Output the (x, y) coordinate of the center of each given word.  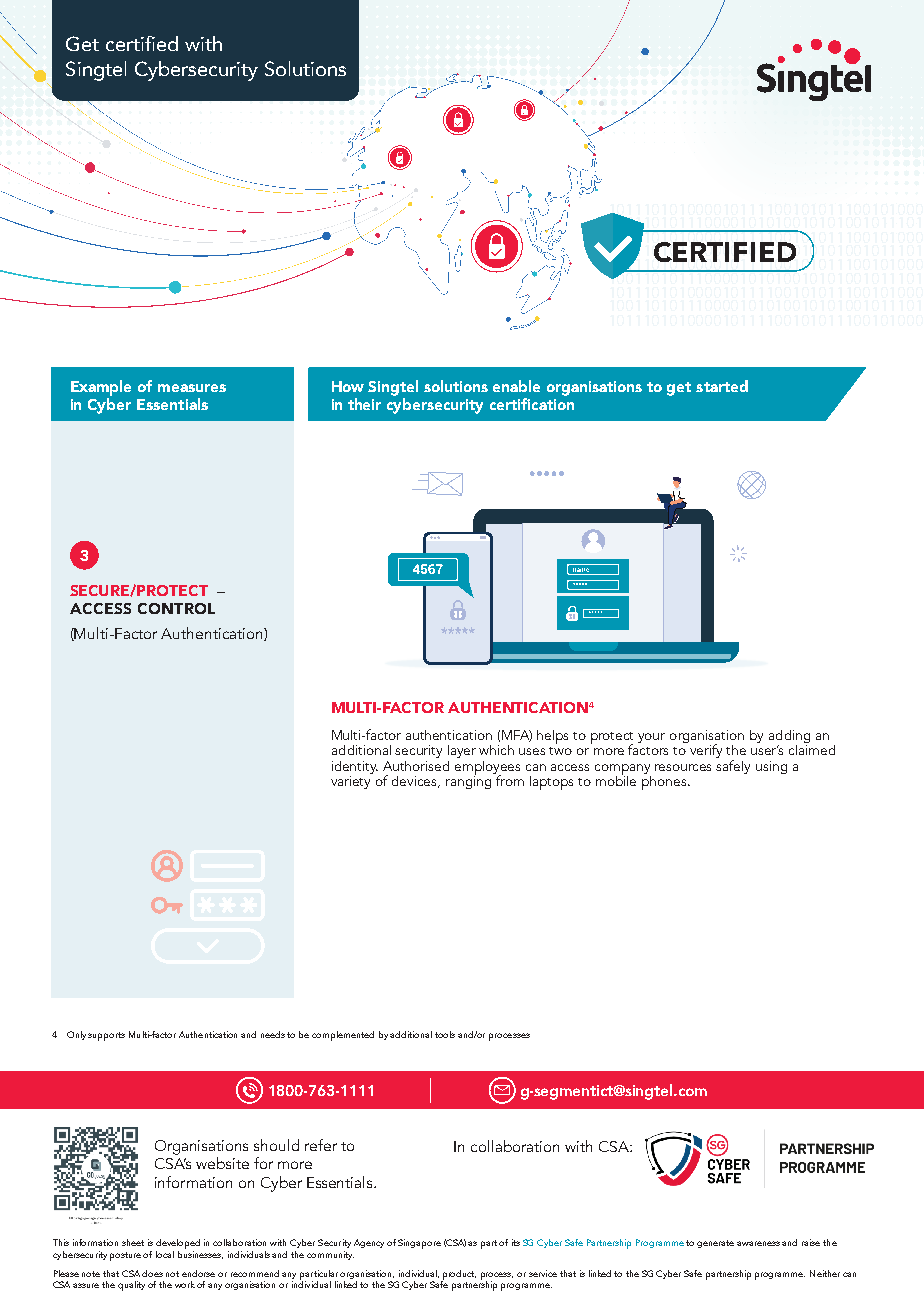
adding (789, 738)
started (722, 386)
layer (462, 751)
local (165, 1254)
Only (78, 1035)
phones (665, 781)
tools (445, 1034)
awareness (758, 1243)
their (364, 404)
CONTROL (176, 608)
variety (350, 782)
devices (416, 782)
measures (192, 388)
